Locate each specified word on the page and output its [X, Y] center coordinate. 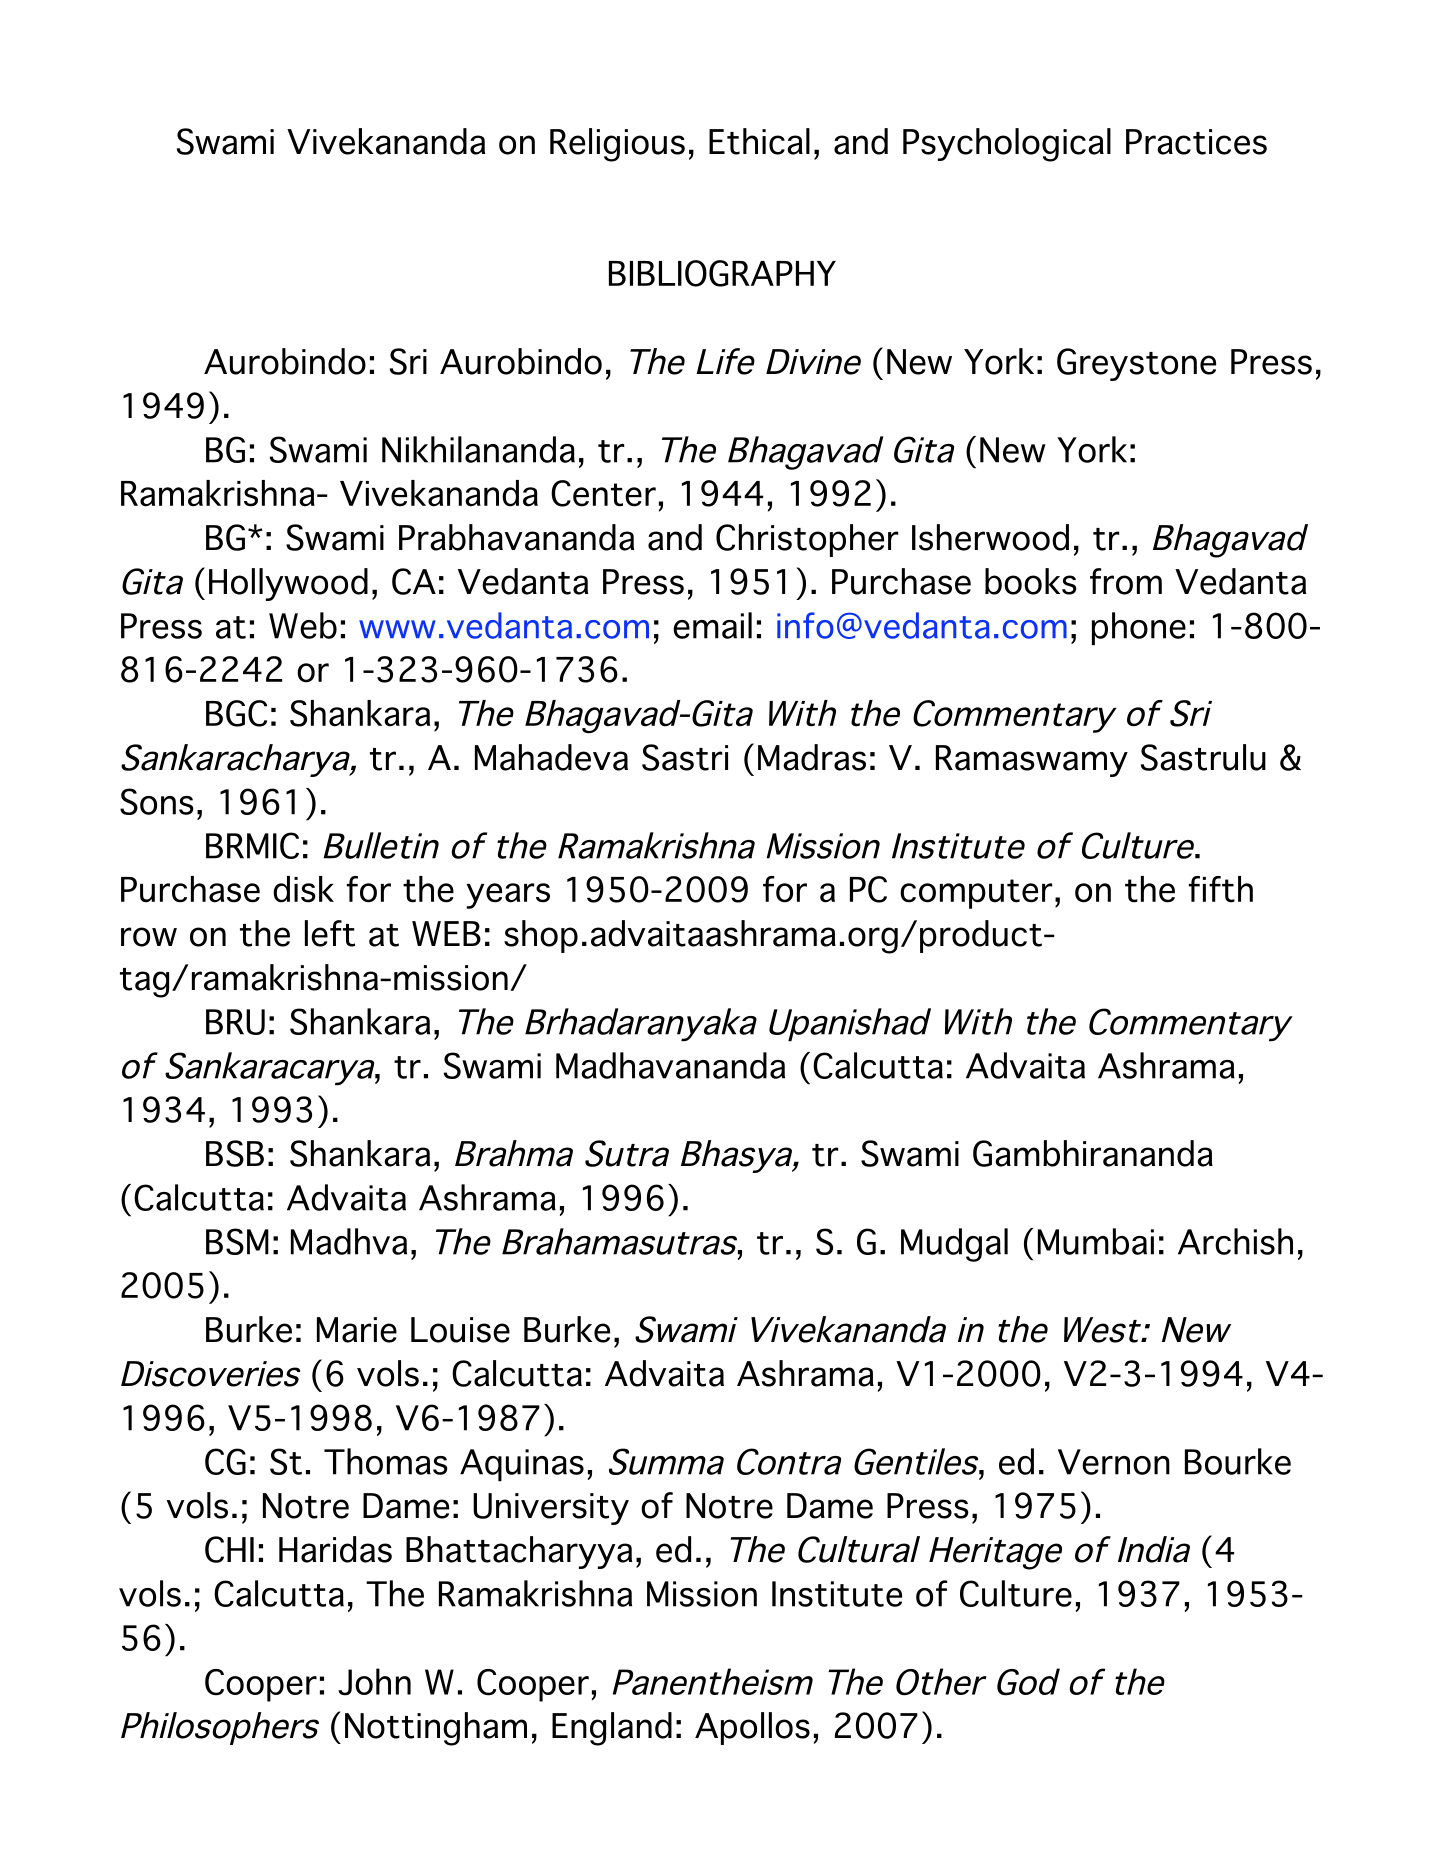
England [612, 1729]
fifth [1221, 889]
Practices [1196, 142]
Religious [617, 145]
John [374, 1682]
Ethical [759, 141]
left [330, 933]
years [508, 896]
